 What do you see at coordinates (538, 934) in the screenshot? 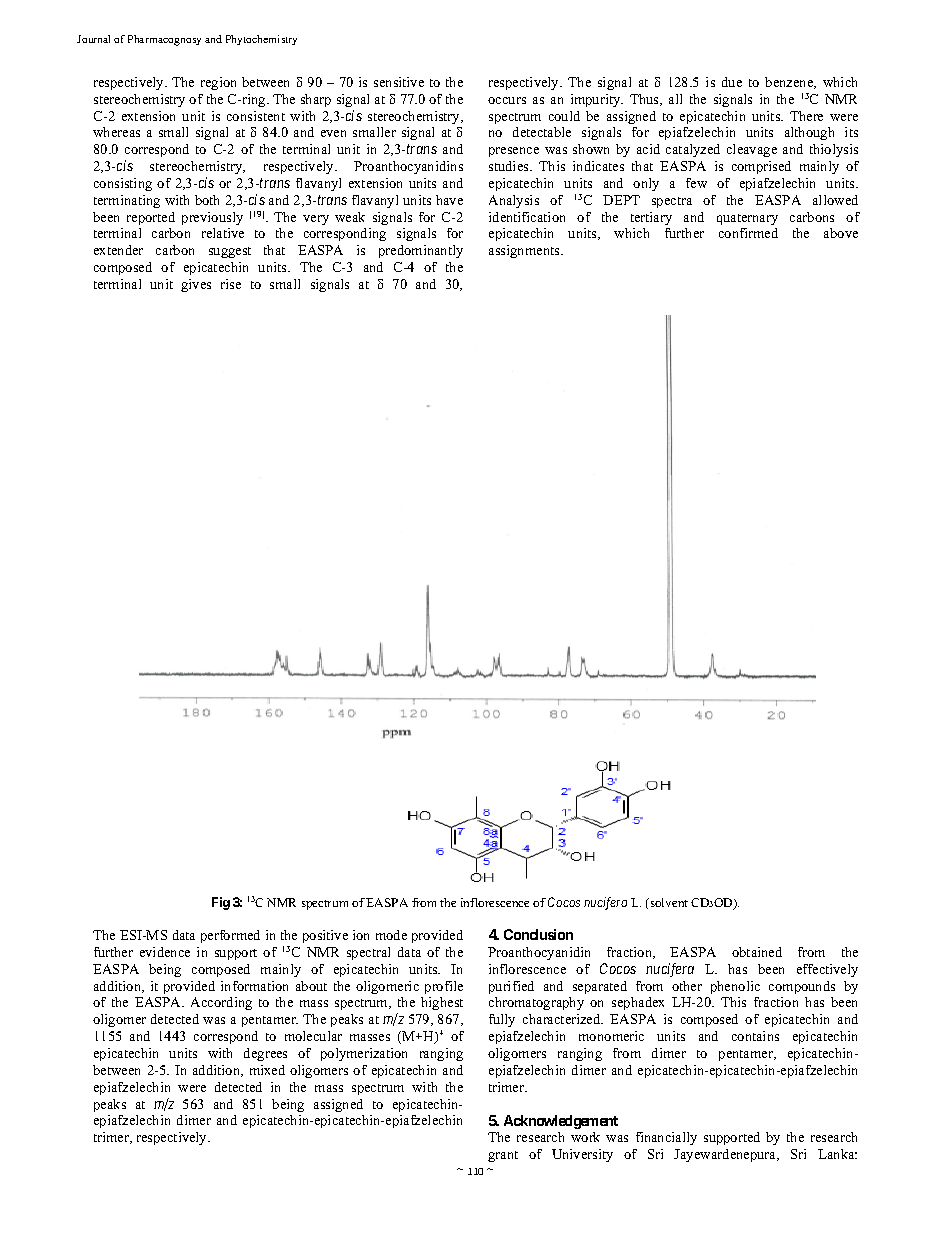
I see `Conclusion` at bounding box center [538, 934].
